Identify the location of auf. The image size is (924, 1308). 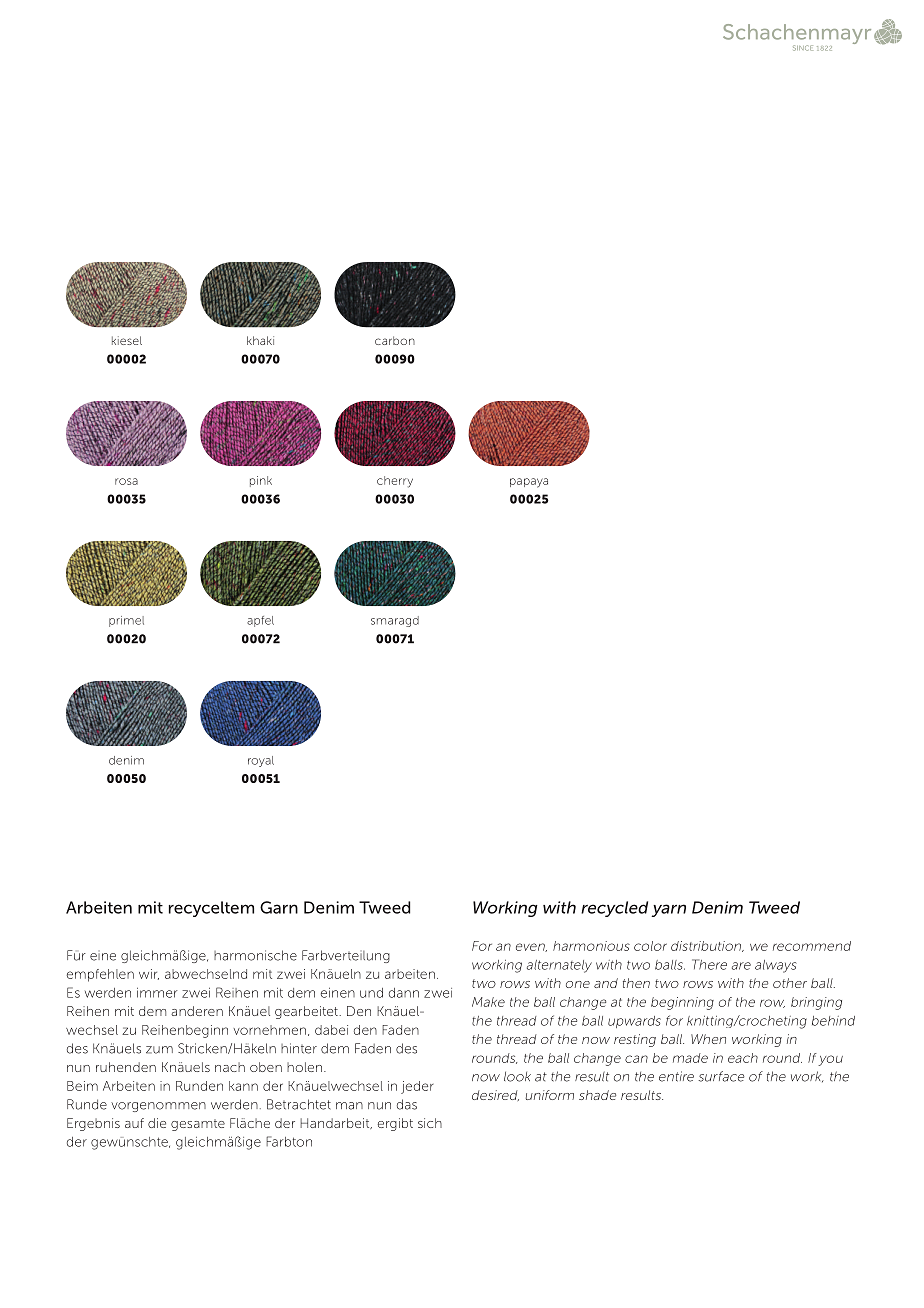
(134, 1123).
